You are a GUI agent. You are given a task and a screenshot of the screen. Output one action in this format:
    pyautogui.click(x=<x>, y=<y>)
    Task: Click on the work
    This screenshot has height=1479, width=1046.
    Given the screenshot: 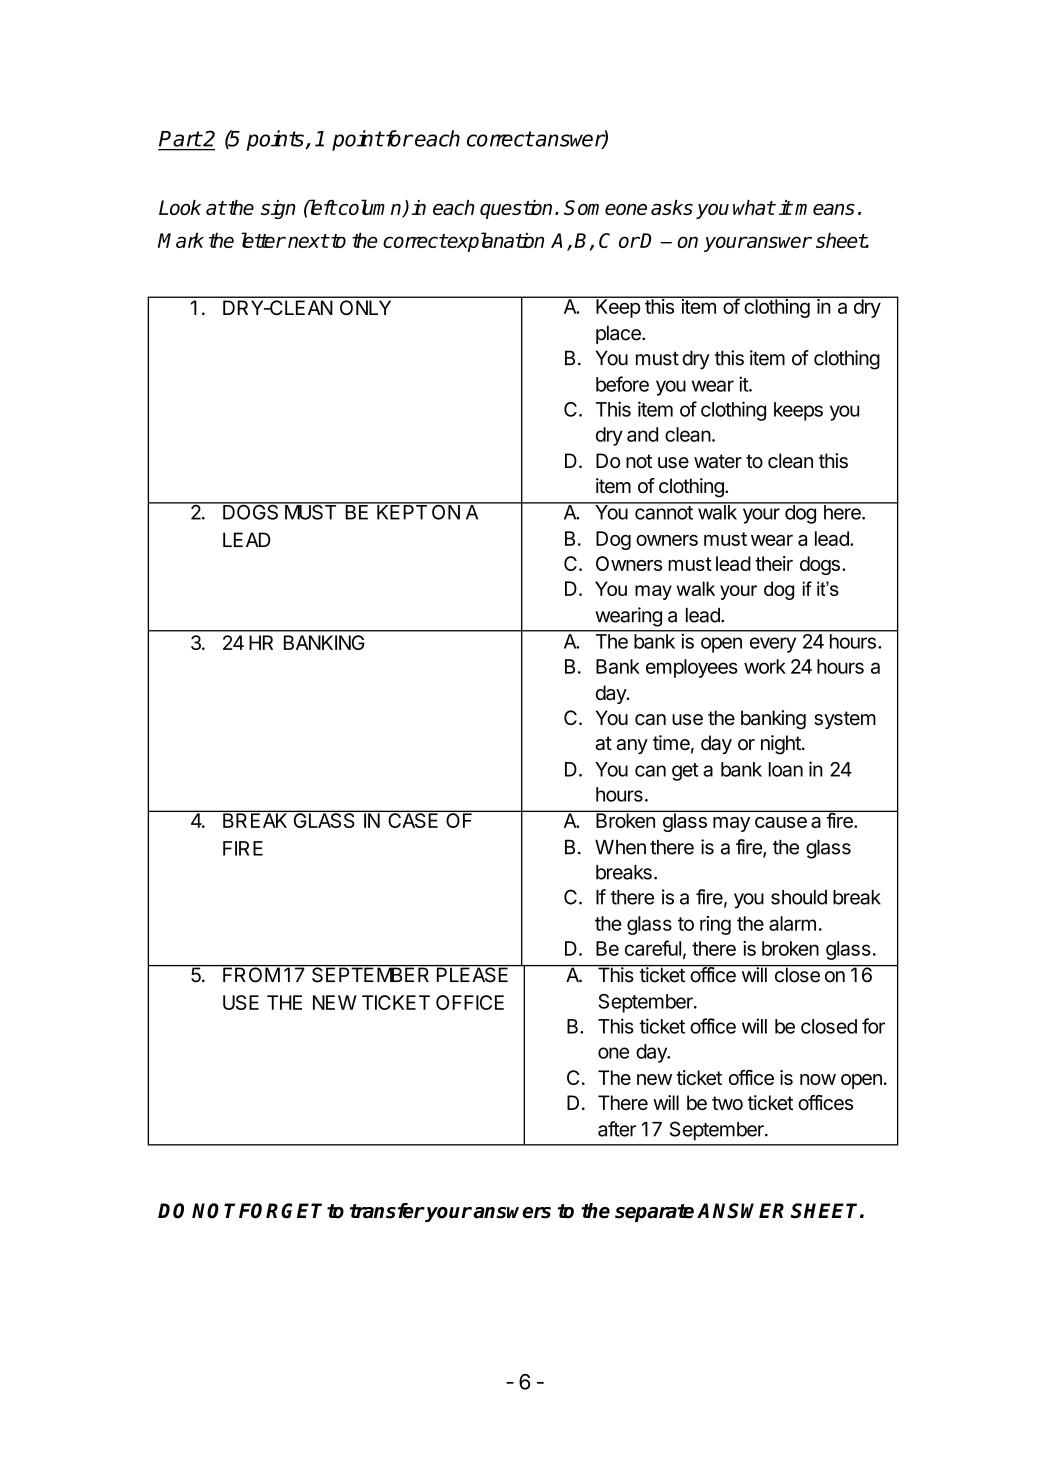 What is the action you would take?
    pyautogui.click(x=765, y=666)
